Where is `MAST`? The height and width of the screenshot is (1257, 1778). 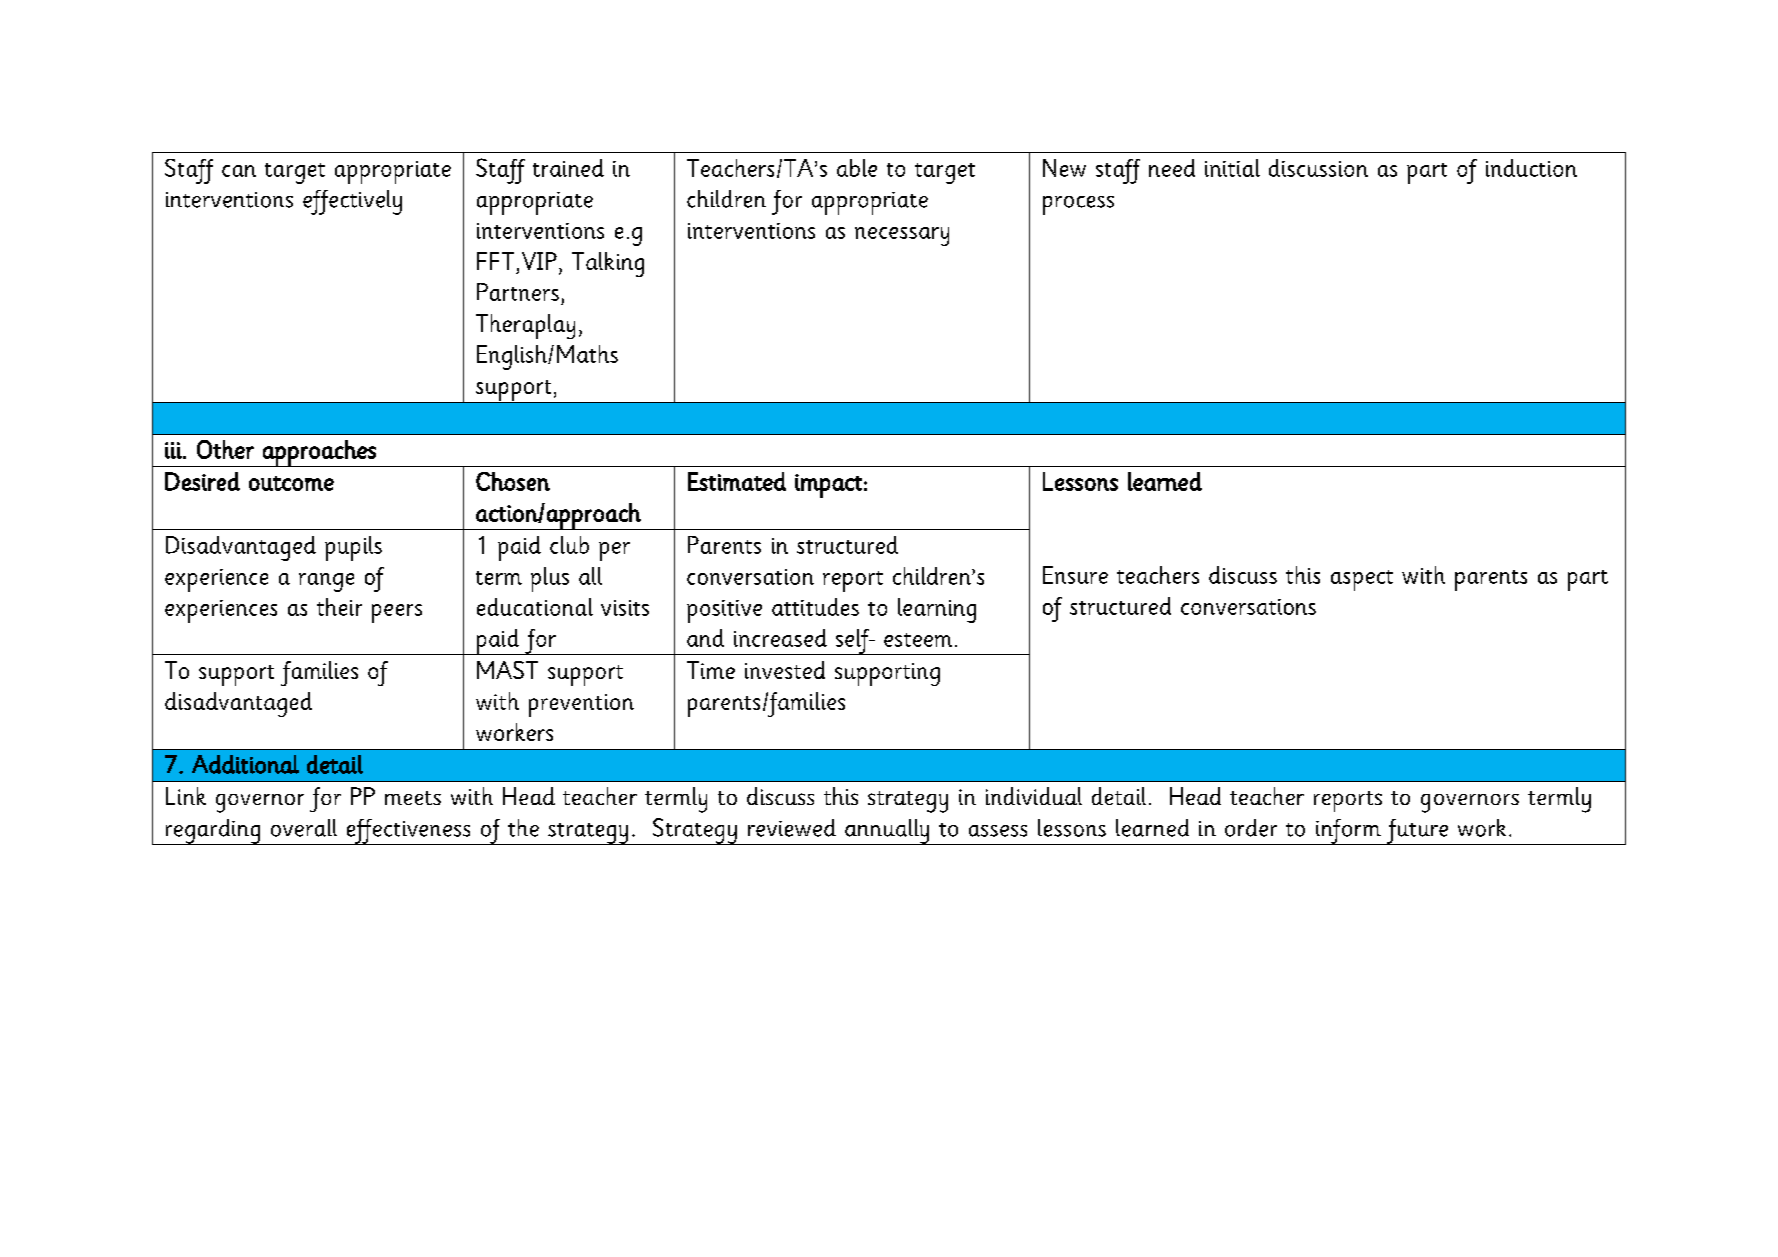
MAST is located at coordinates (507, 670).
